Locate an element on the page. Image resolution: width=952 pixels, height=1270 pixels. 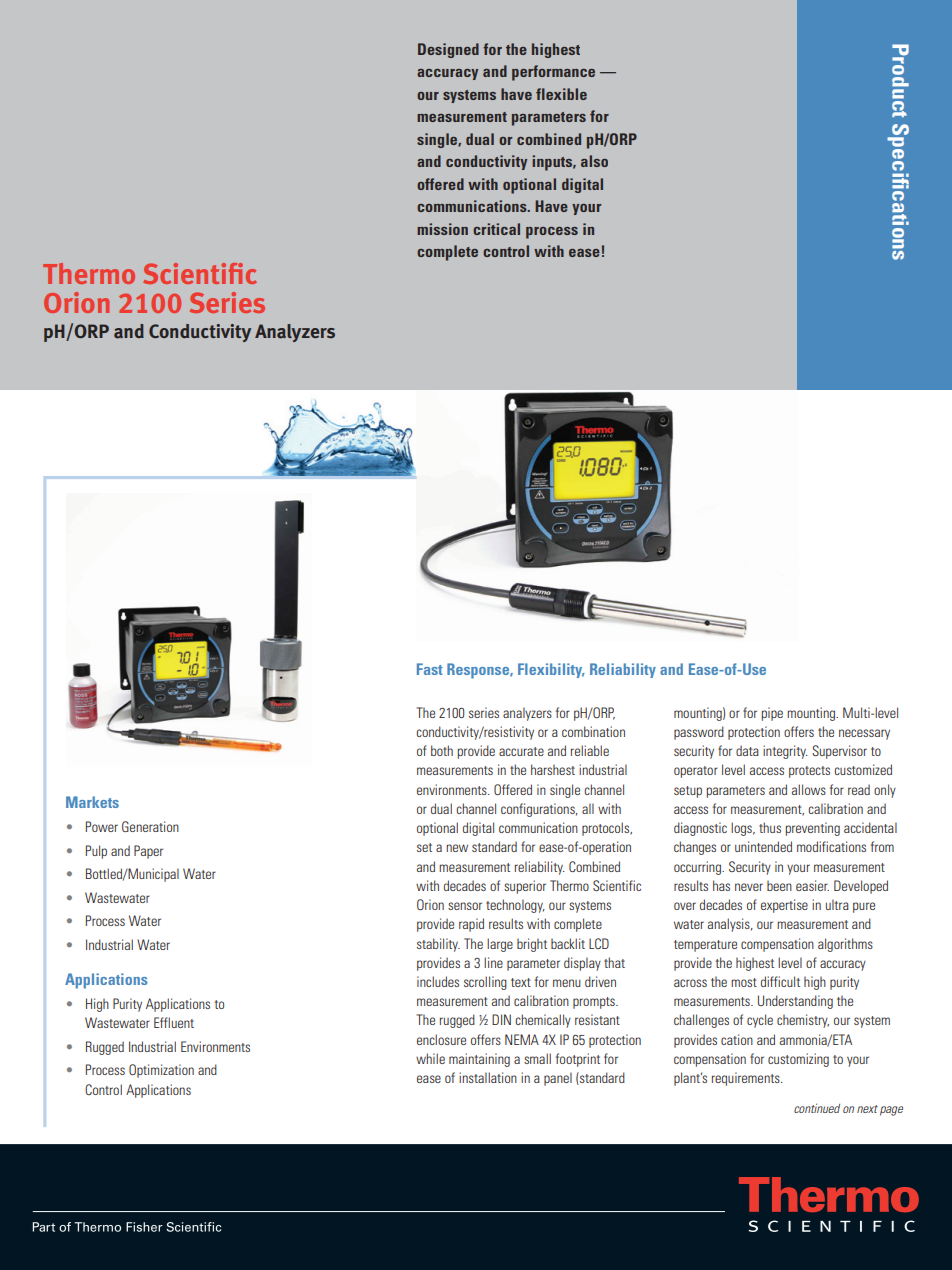
Flexibility is located at coordinates (551, 670).
